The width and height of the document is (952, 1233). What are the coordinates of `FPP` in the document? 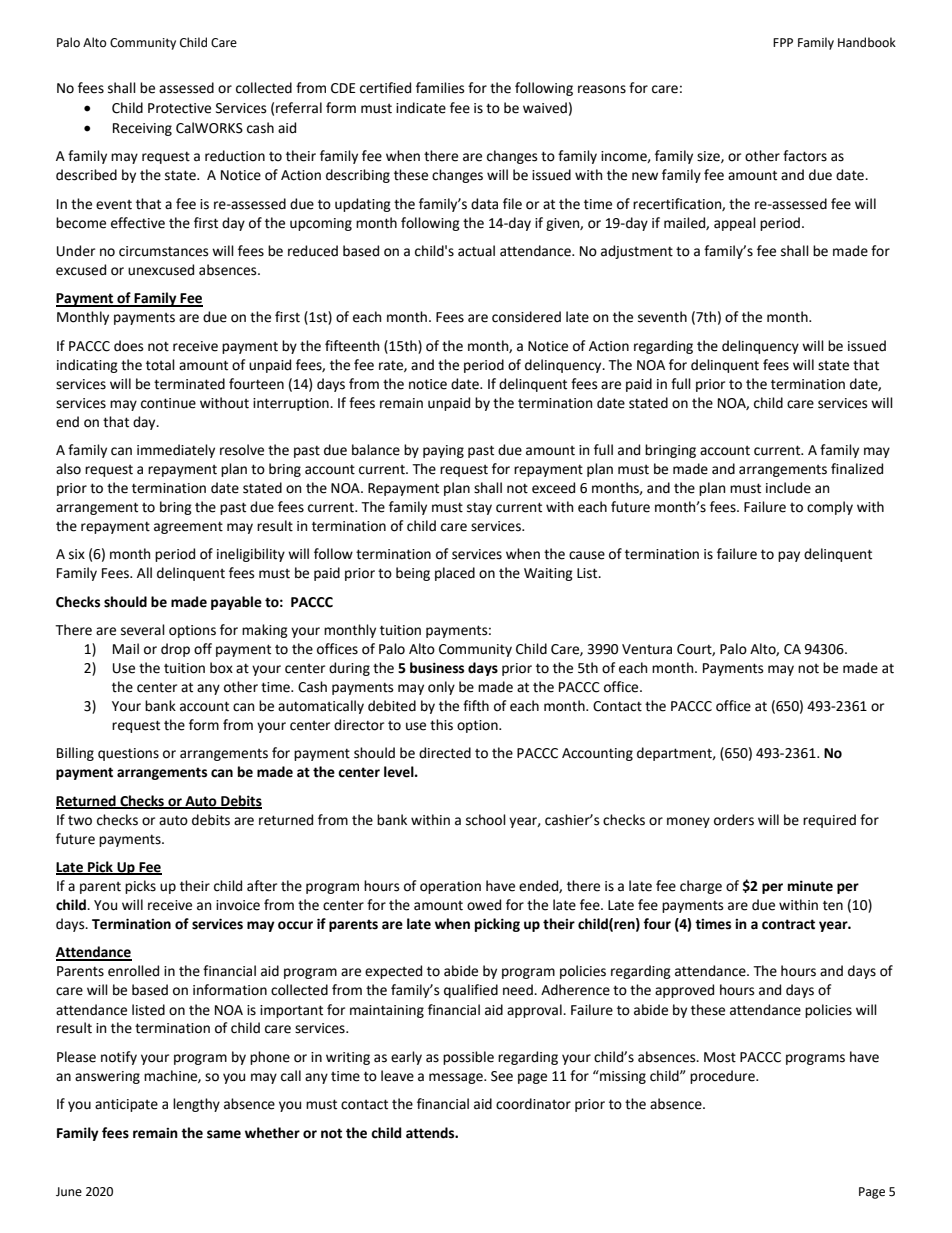 It's located at (783, 42).
